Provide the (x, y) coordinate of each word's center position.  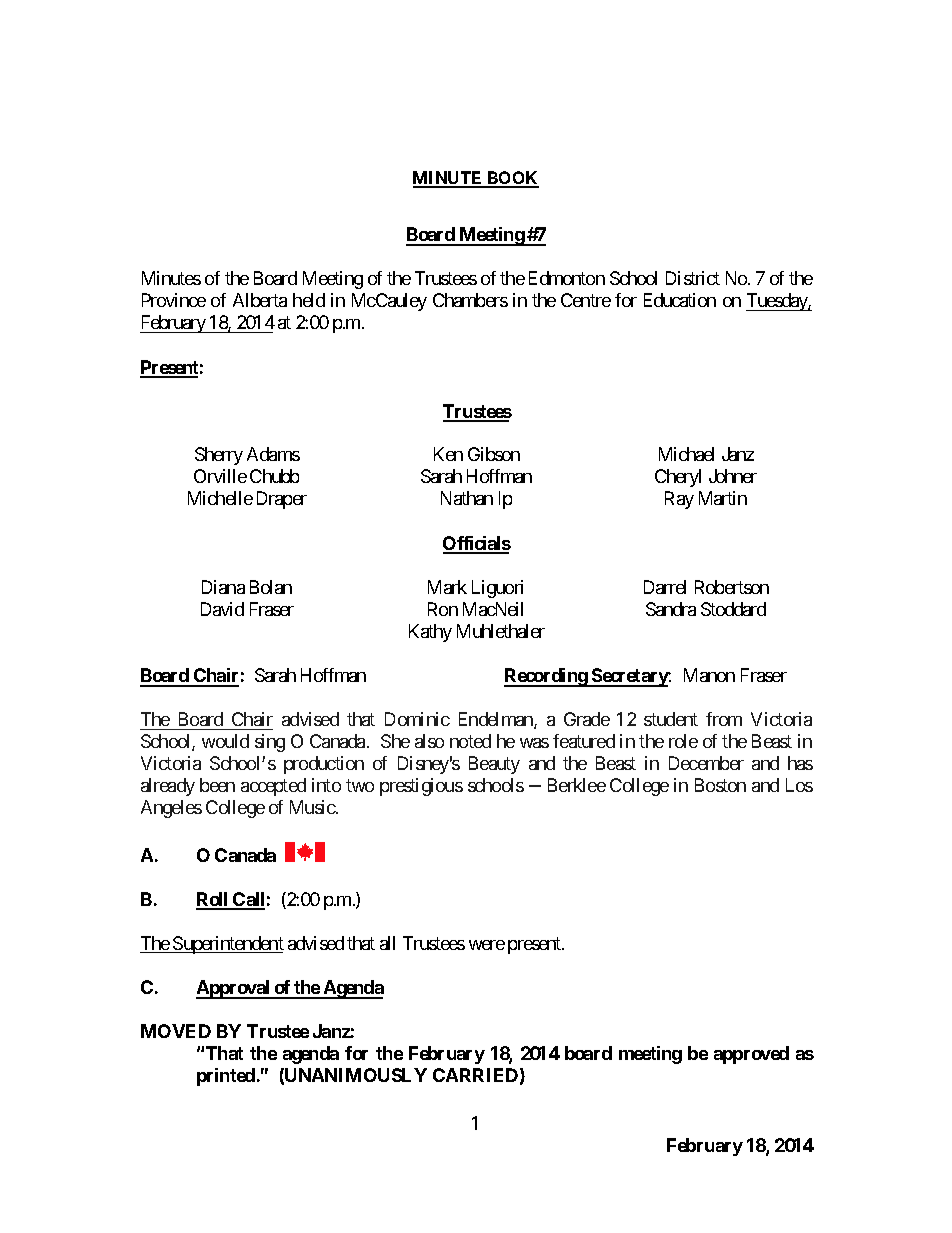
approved (751, 1055)
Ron (443, 609)
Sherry (219, 456)
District (693, 278)
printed (226, 1077)
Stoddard (733, 609)
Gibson (494, 454)
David (222, 609)
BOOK (512, 179)
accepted (273, 787)
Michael (686, 454)
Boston (720, 785)
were (487, 945)
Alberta (260, 300)
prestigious (421, 787)
